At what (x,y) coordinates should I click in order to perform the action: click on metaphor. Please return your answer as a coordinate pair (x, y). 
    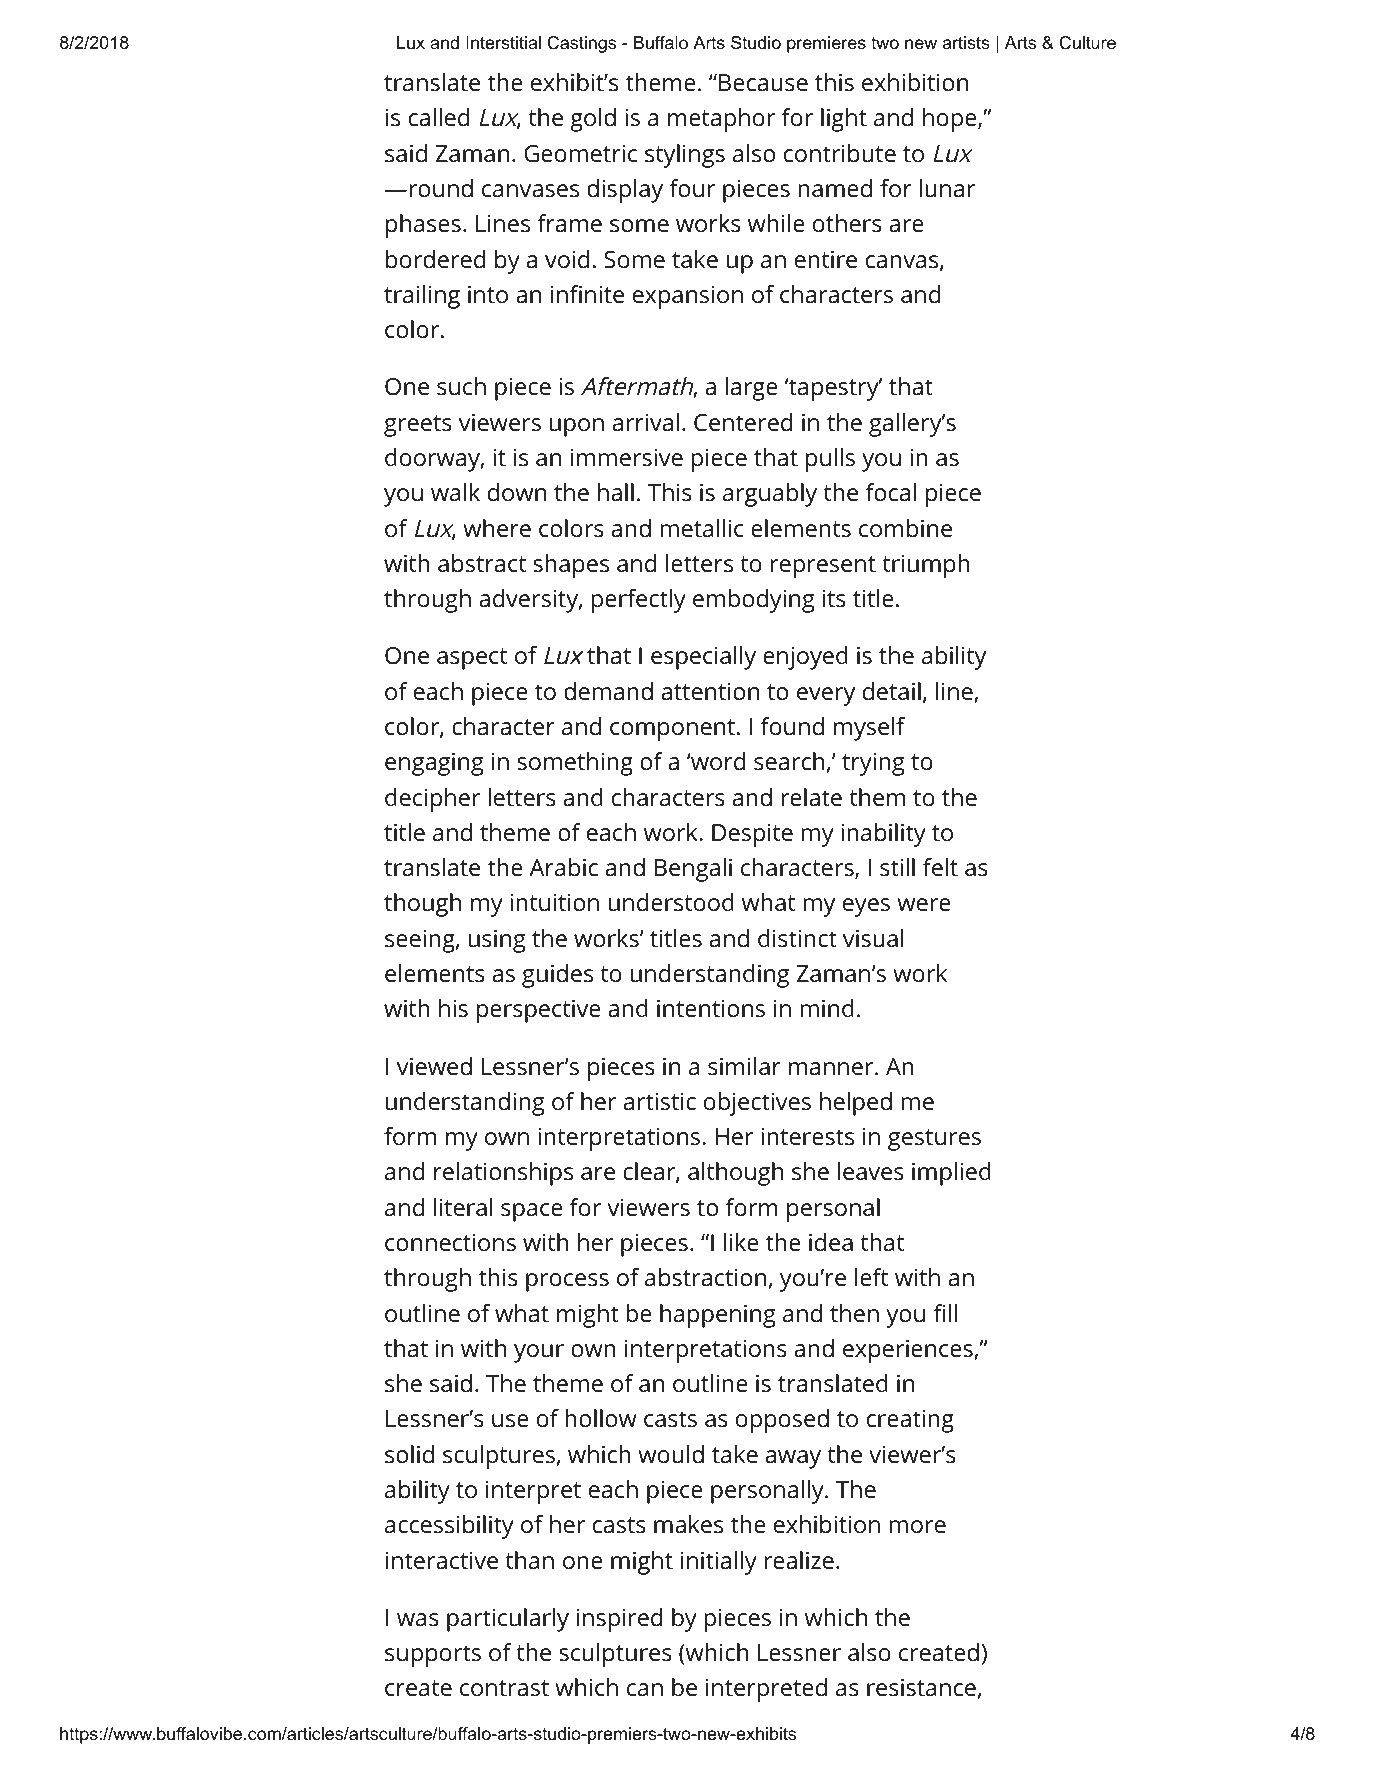
    Looking at the image, I should click on (721, 120).
